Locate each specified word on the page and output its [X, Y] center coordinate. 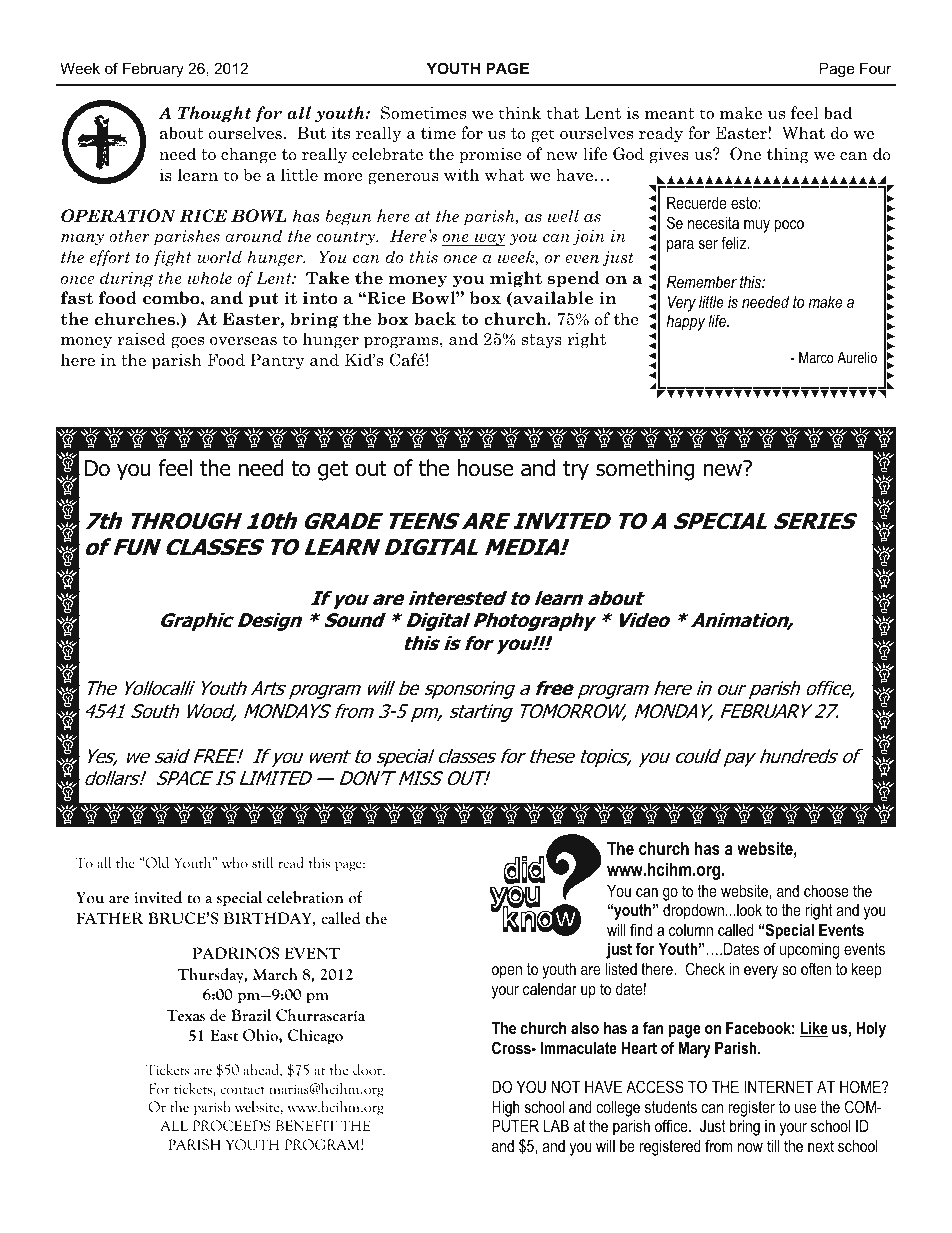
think [519, 112]
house [485, 468]
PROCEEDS [232, 1126]
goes [187, 343]
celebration [305, 897]
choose [826, 890]
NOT [565, 1086]
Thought [214, 114]
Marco [816, 357]
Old [157, 863]
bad [838, 113]
